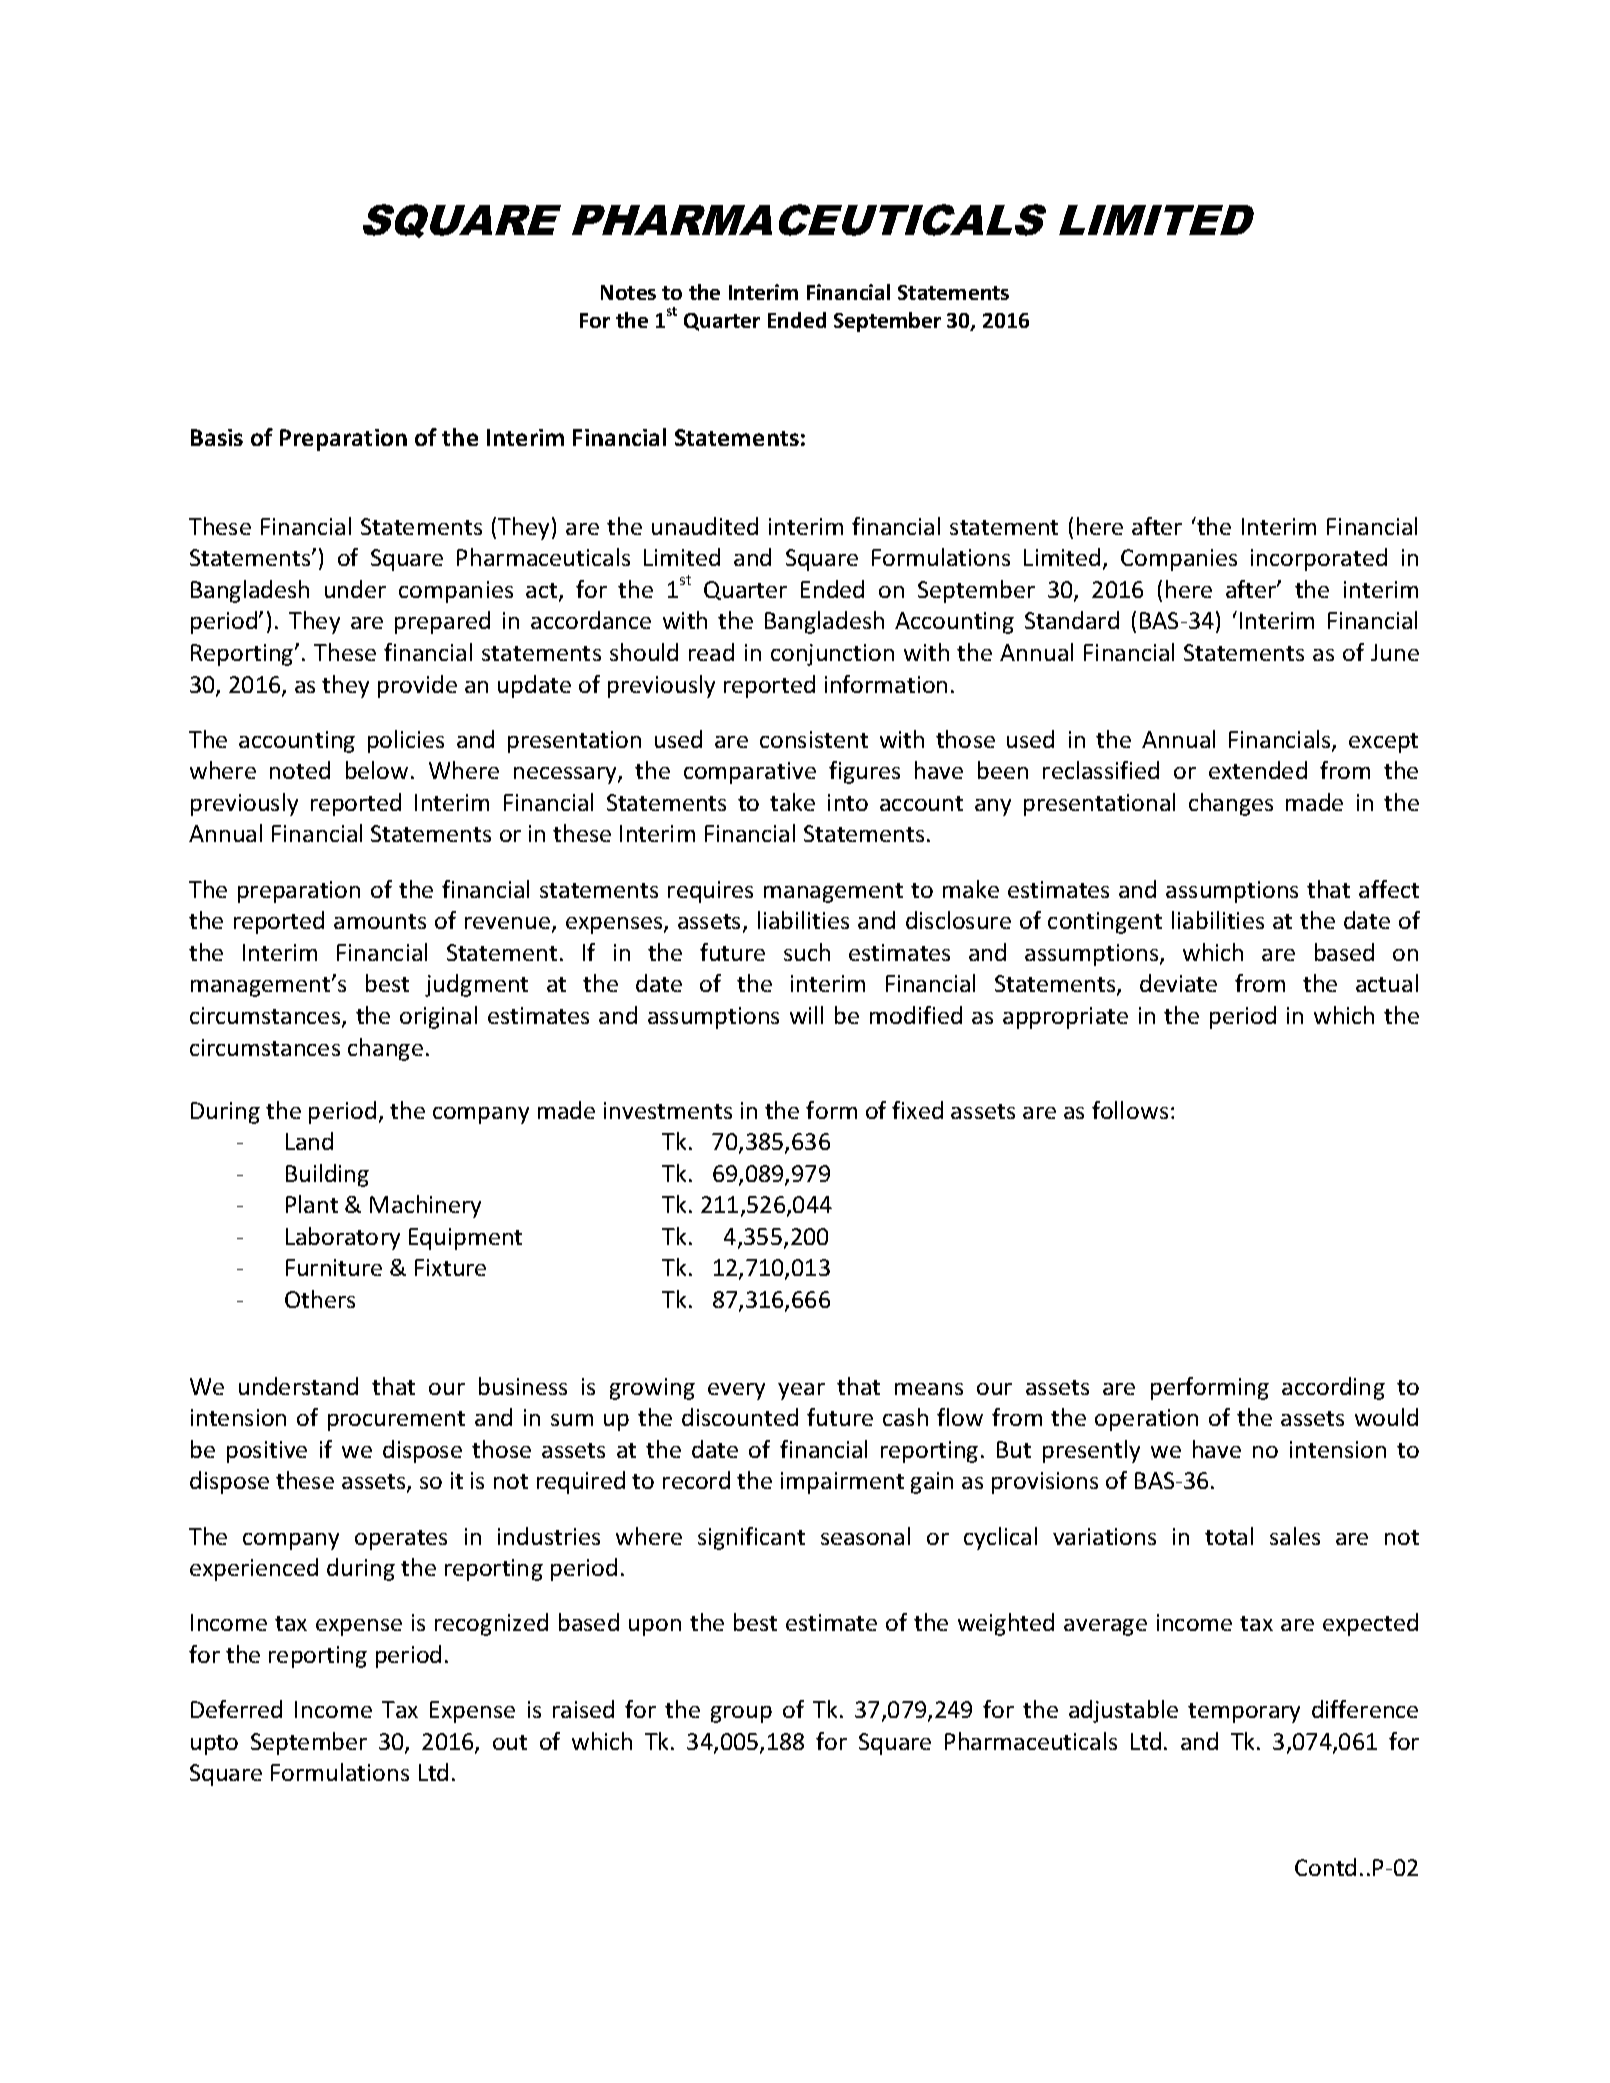 The image size is (1610, 2083). I want to click on provide, so click(417, 686).
